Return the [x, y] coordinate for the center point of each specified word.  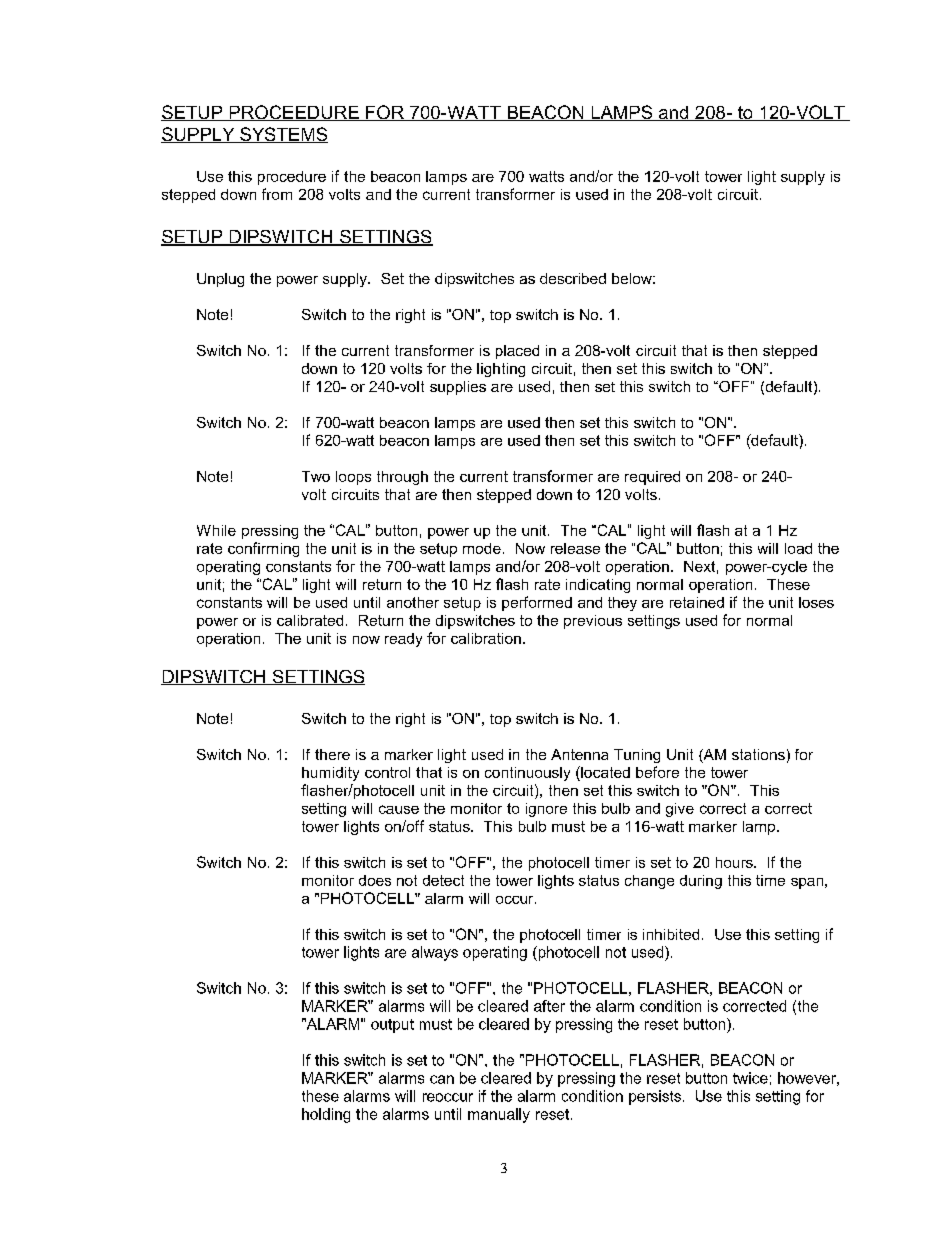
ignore [546, 810]
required [652, 478]
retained [697, 602]
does [375, 880]
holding [326, 1115]
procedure [292, 178]
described [573, 278]
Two [316, 476]
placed [517, 352]
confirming [263, 549]
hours [735, 862]
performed [537, 603]
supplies [458, 388]
